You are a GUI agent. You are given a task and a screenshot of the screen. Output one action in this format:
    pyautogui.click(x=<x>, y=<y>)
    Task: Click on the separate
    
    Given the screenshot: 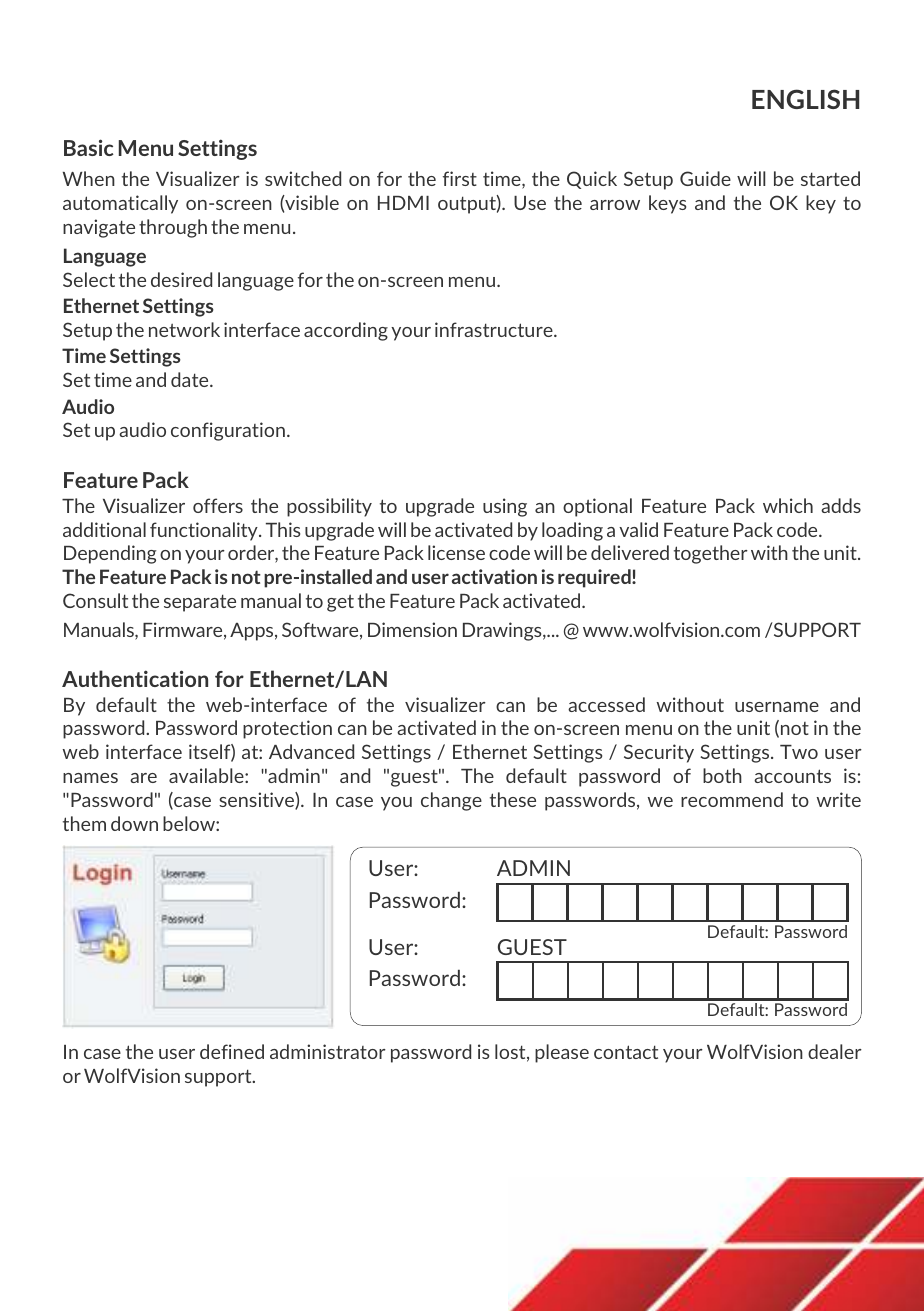 What is the action you would take?
    pyautogui.click(x=200, y=603)
